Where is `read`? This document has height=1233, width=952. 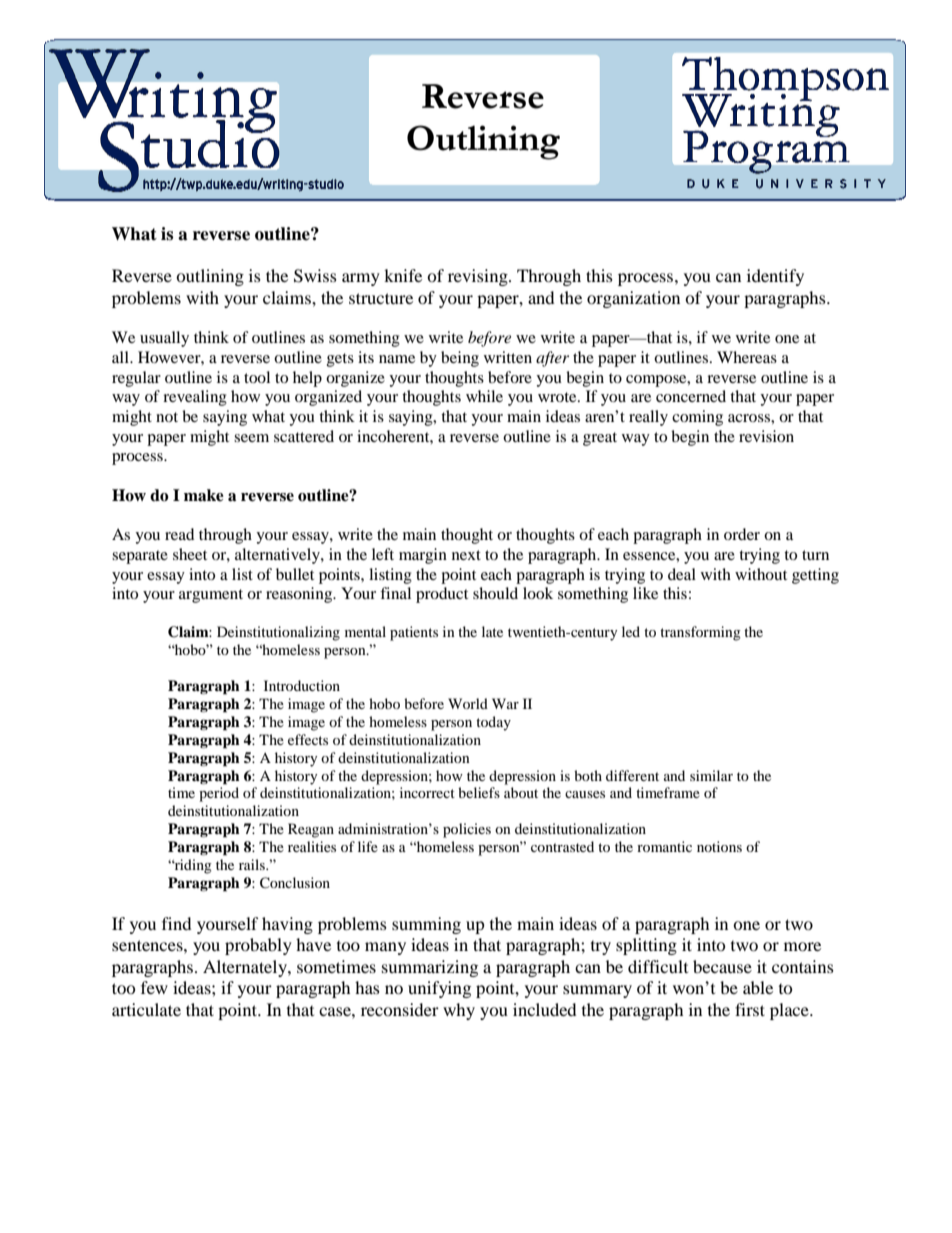 read is located at coordinates (179, 534).
